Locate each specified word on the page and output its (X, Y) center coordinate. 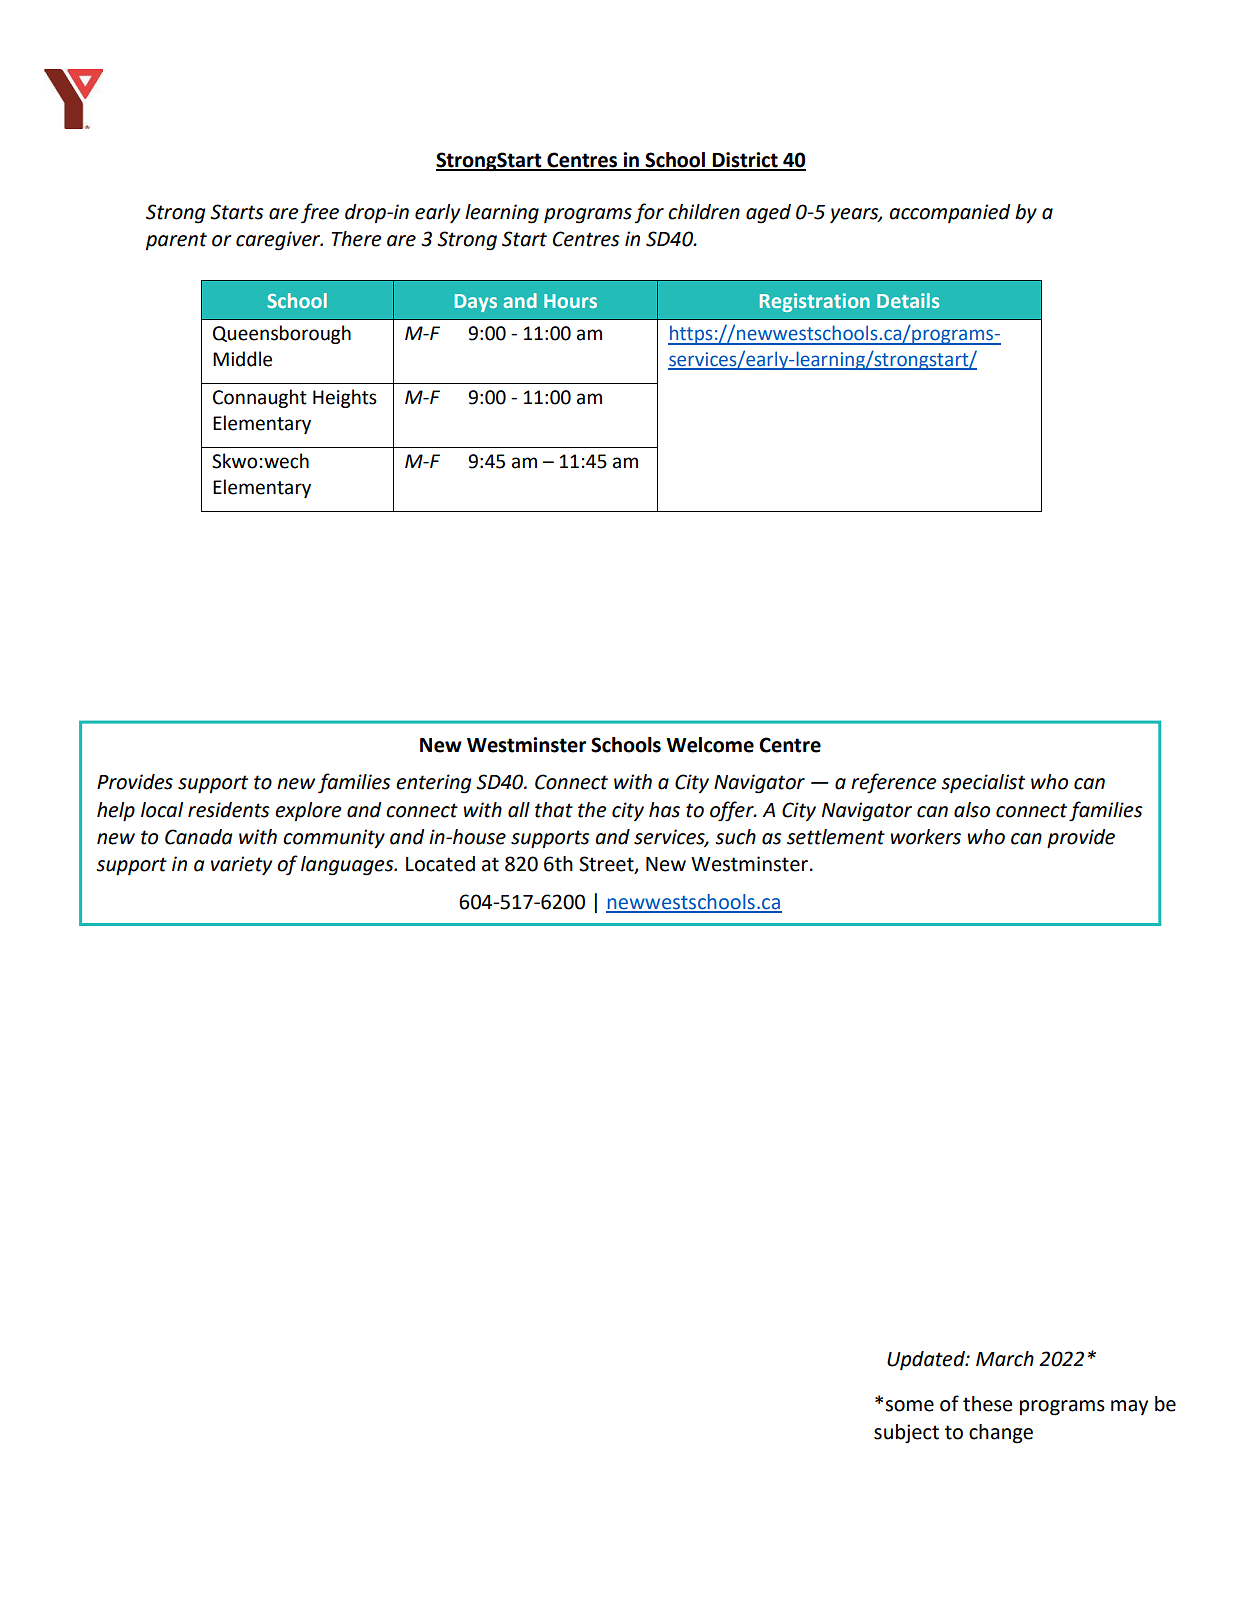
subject (906, 1434)
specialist (983, 783)
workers (926, 837)
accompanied (949, 213)
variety (241, 865)
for (649, 213)
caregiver (279, 241)
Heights (345, 398)
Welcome (710, 745)
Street (607, 865)
